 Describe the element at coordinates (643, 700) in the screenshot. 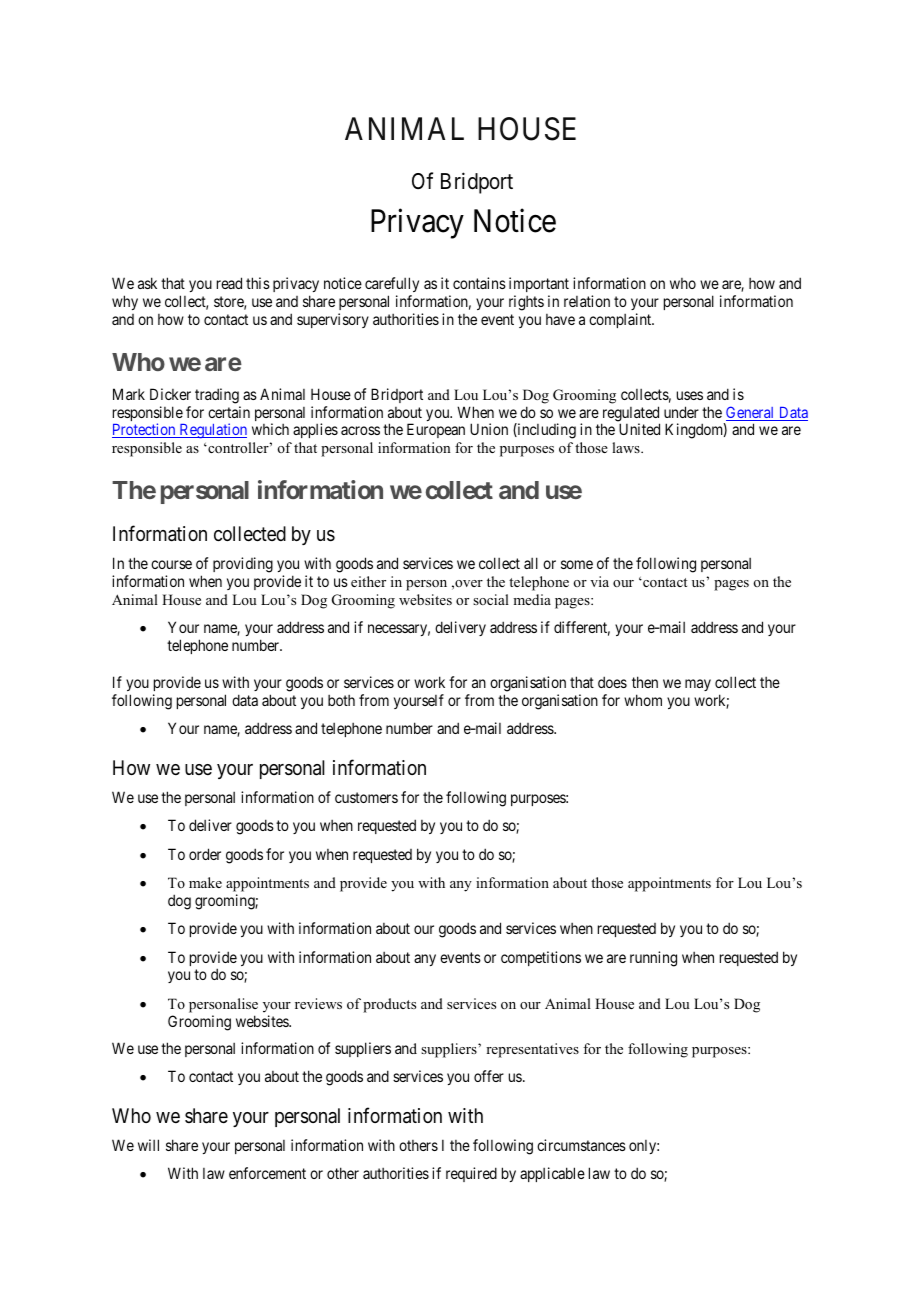

I see `whom` at that location.
